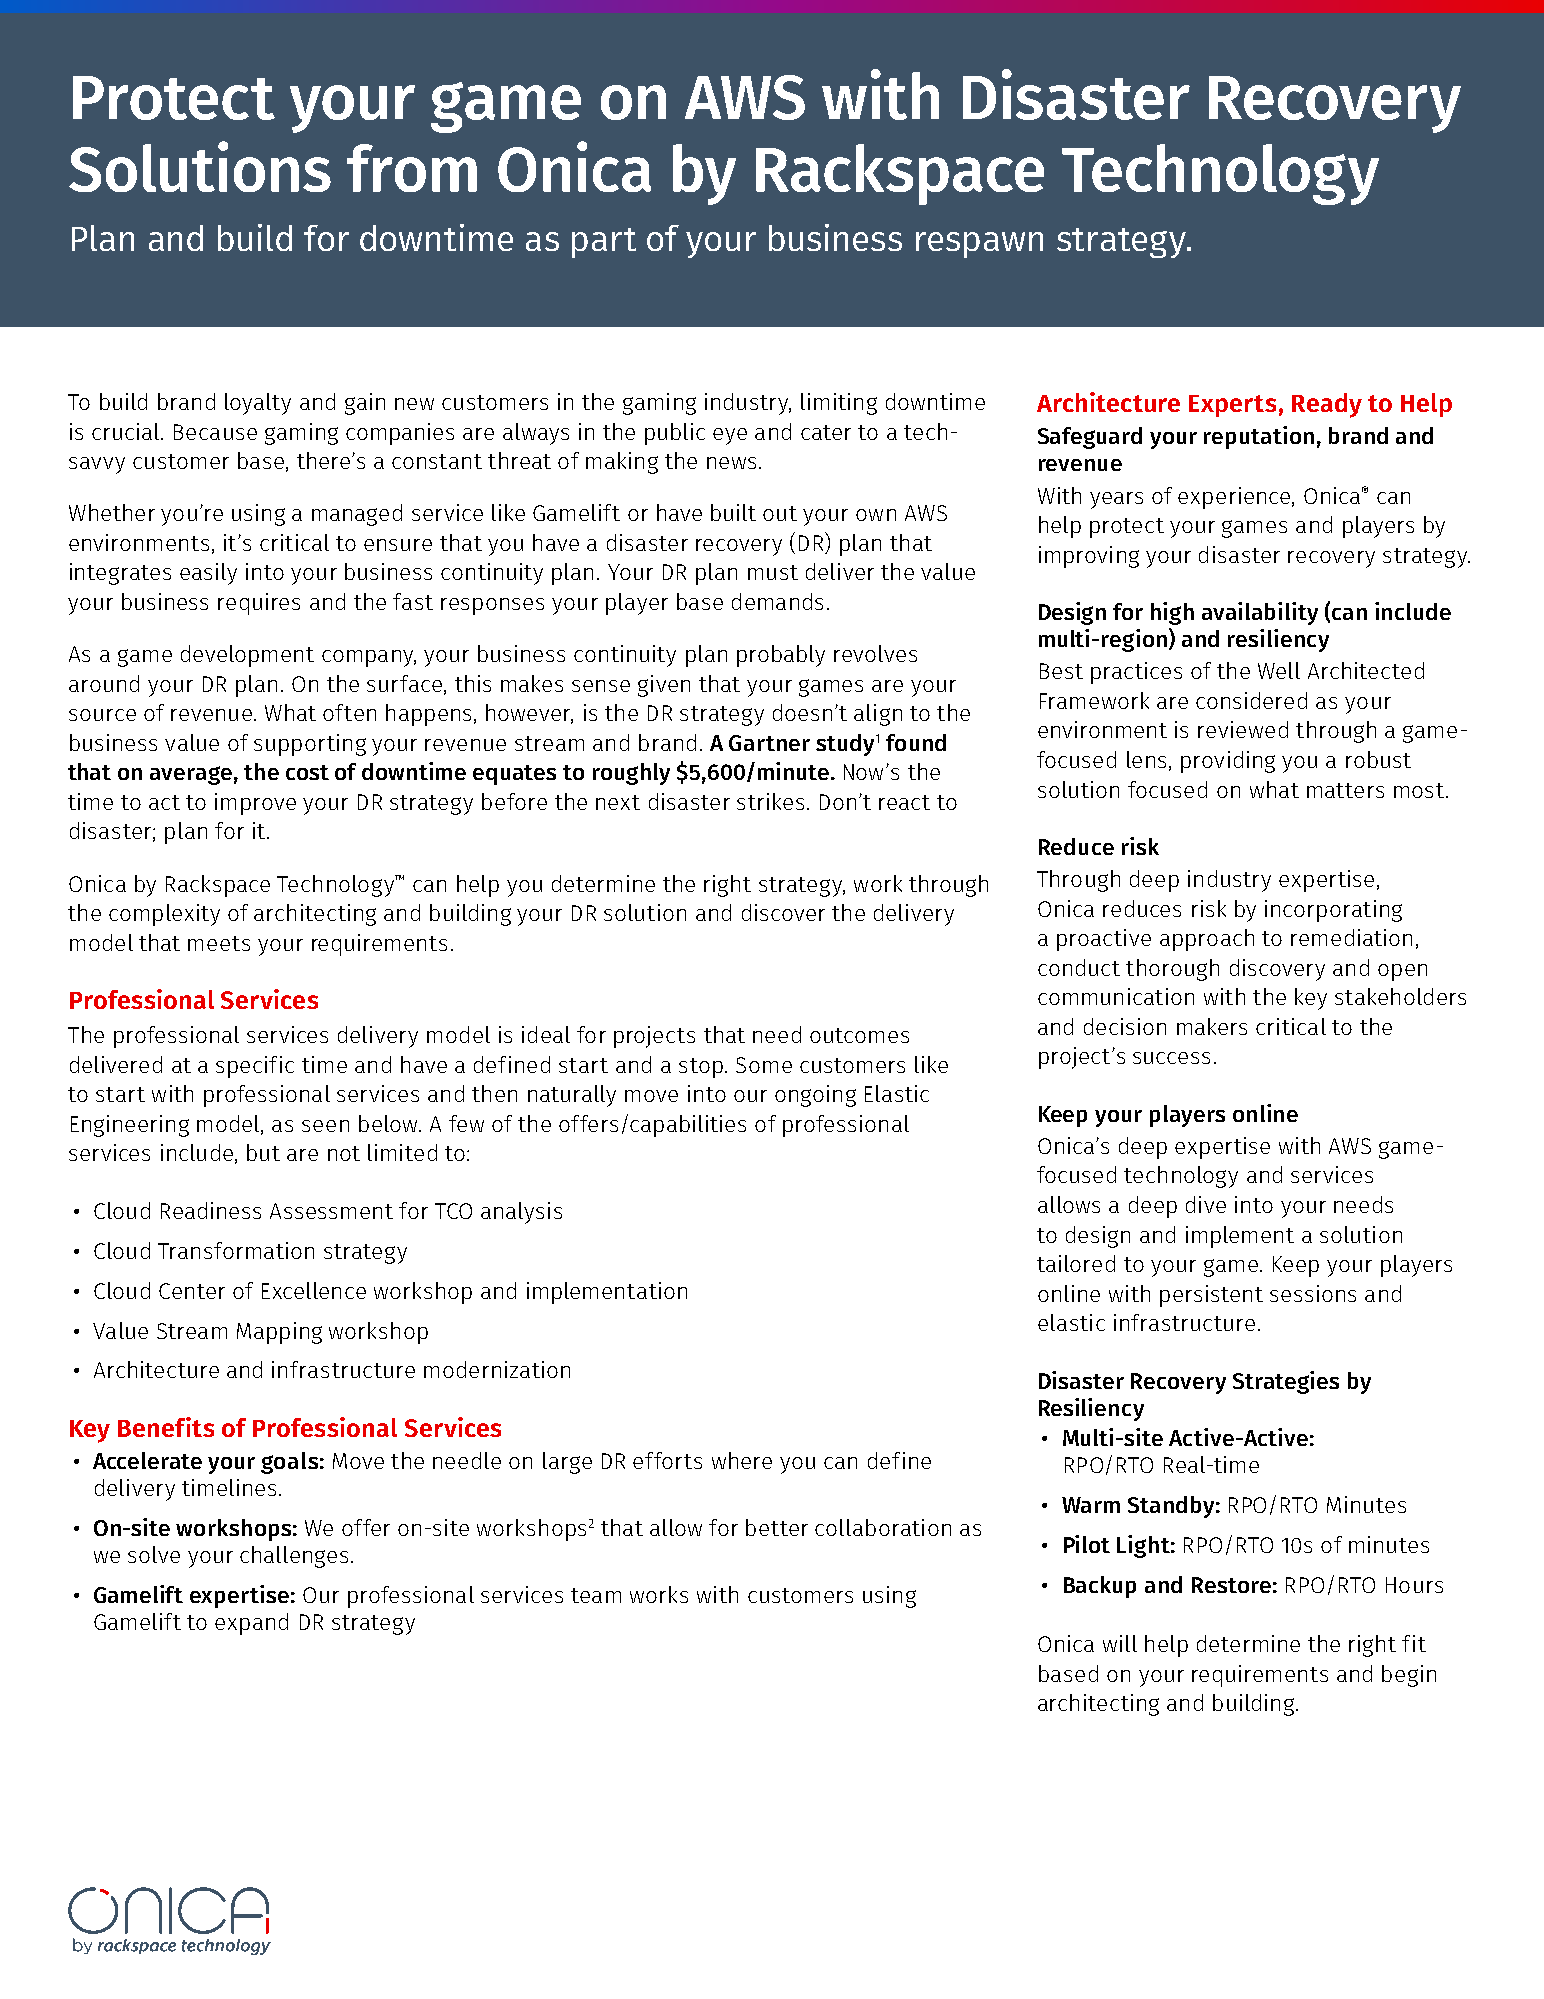 The height and width of the screenshot is (1999, 1544). Describe the element at coordinates (1207, 940) in the screenshot. I see `approach` at that location.
